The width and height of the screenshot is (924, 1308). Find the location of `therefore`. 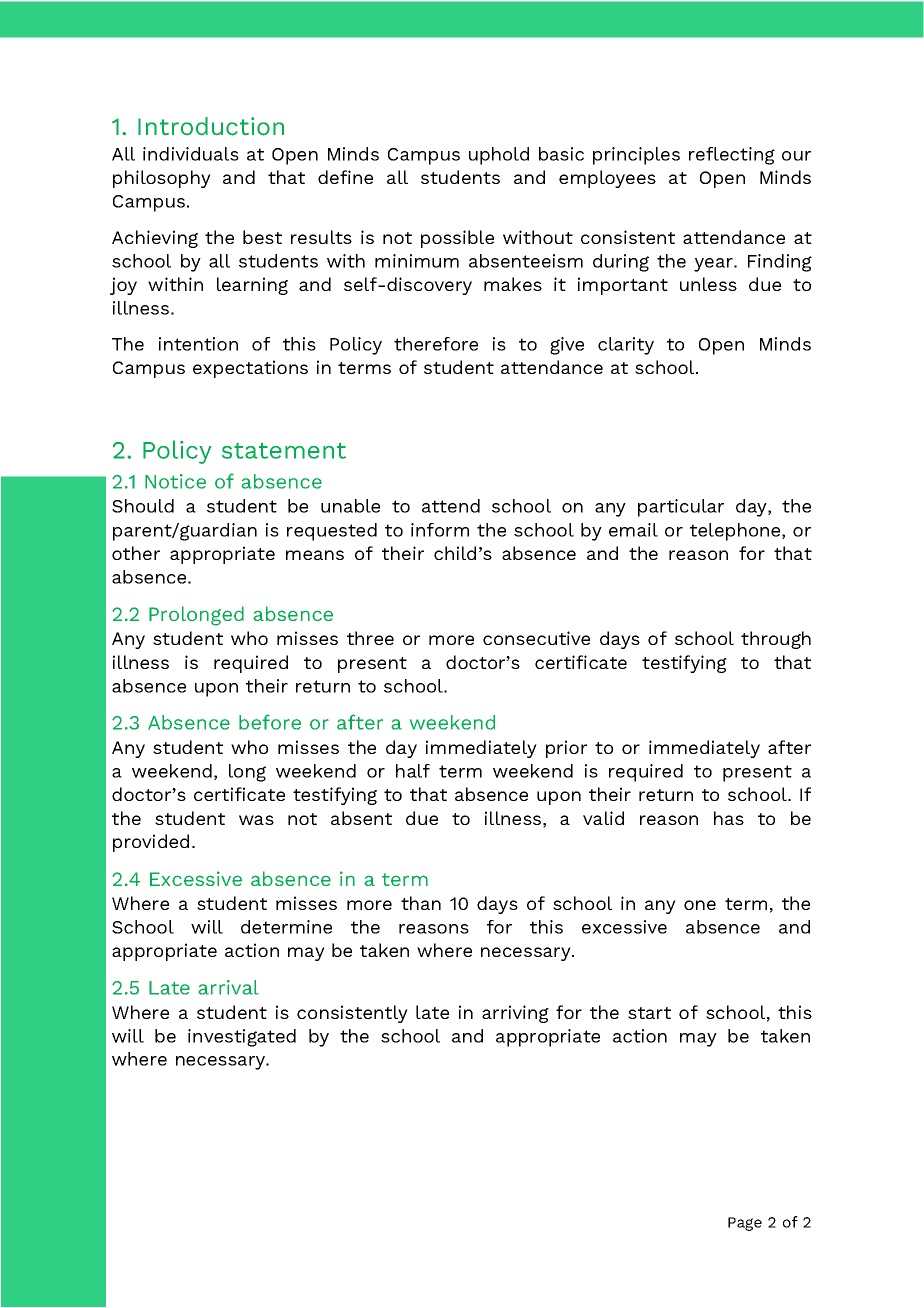

therefore is located at coordinates (436, 344).
